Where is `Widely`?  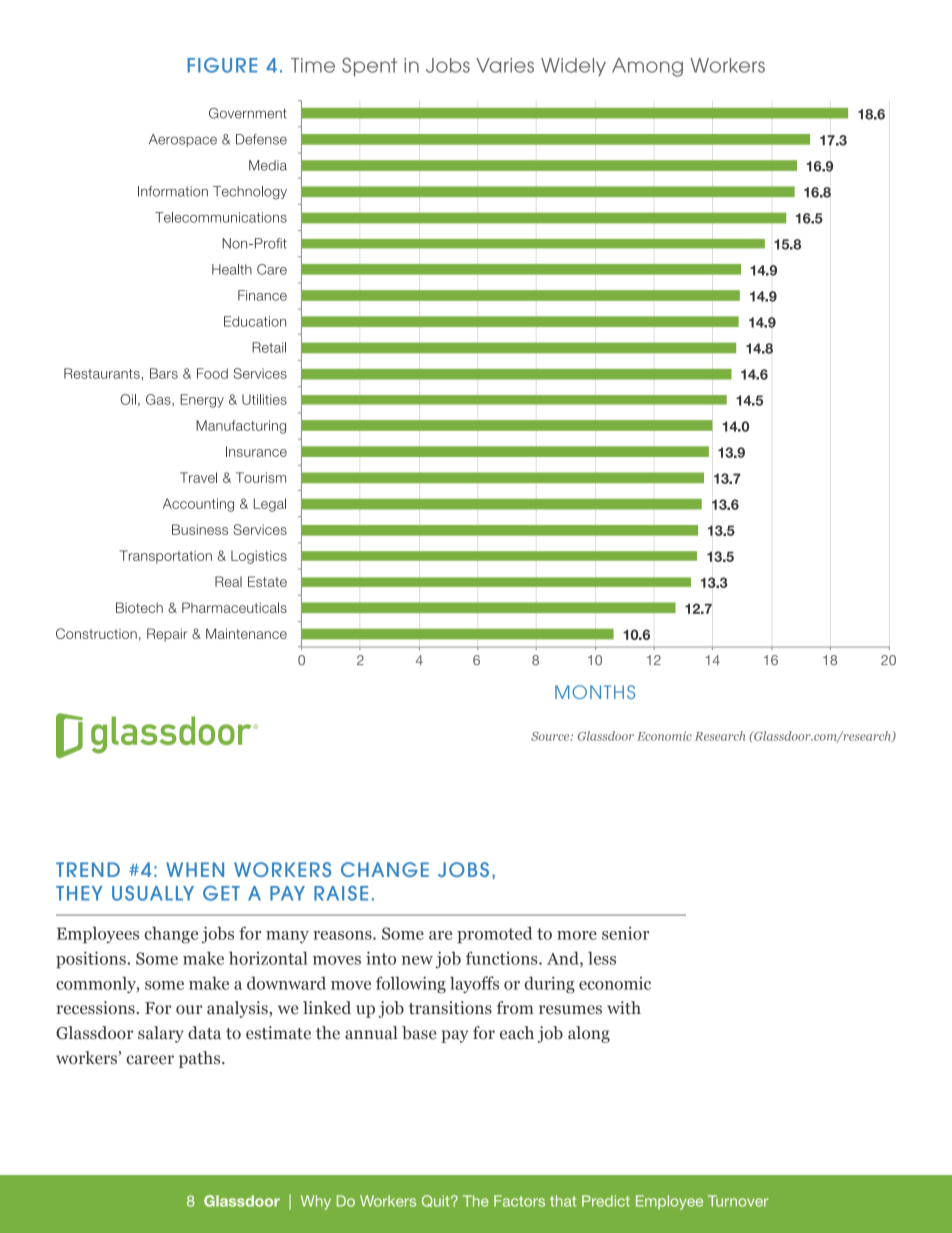 Widely is located at coordinates (573, 67).
